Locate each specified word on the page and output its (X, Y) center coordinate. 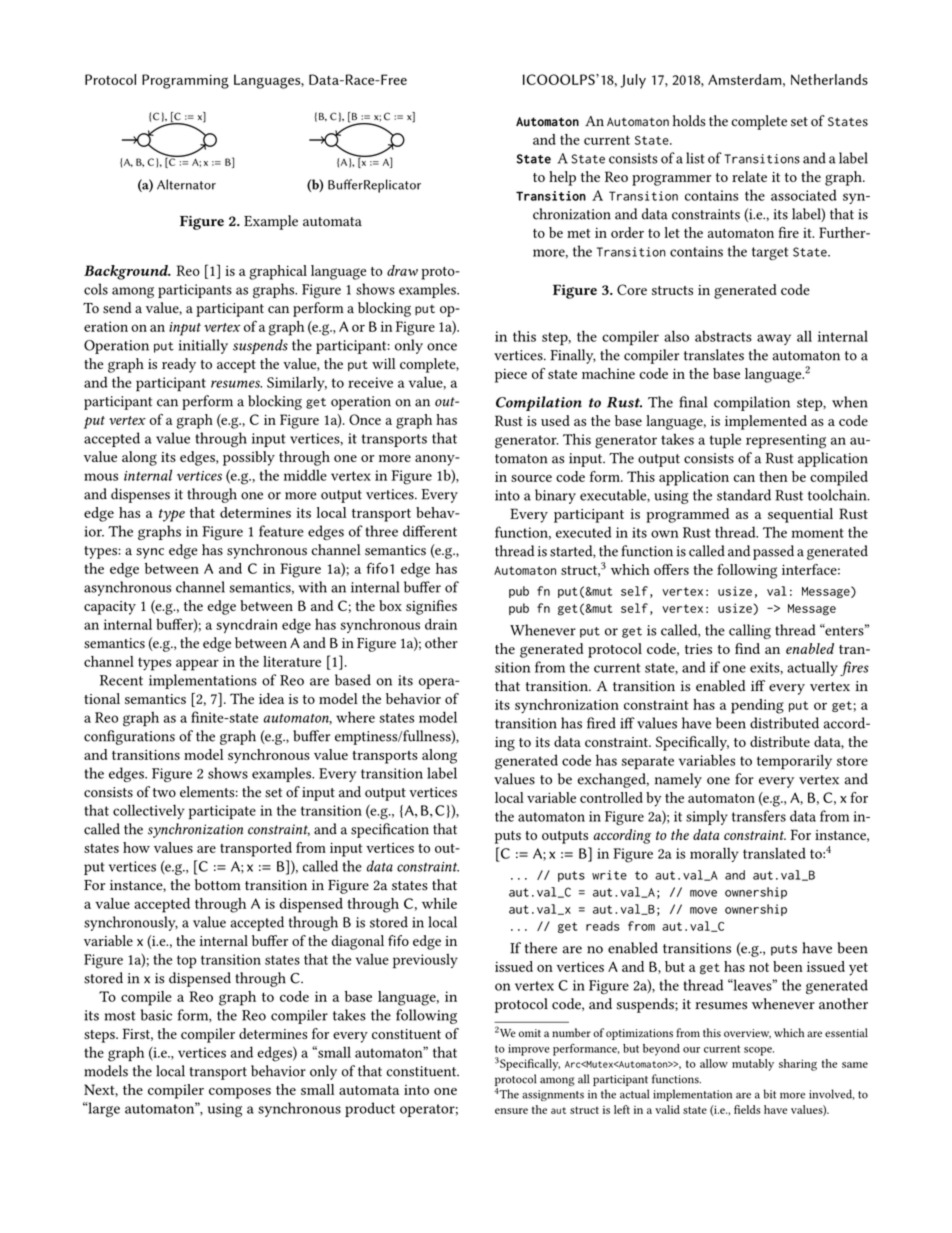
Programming (185, 81)
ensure (511, 1111)
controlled (611, 797)
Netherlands (829, 79)
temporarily (794, 762)
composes (240, 1093)
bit (770, 1094)
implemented (766, 422)
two (164, 793)
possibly (249, 458)
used (555, 420)
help (562, 178)
